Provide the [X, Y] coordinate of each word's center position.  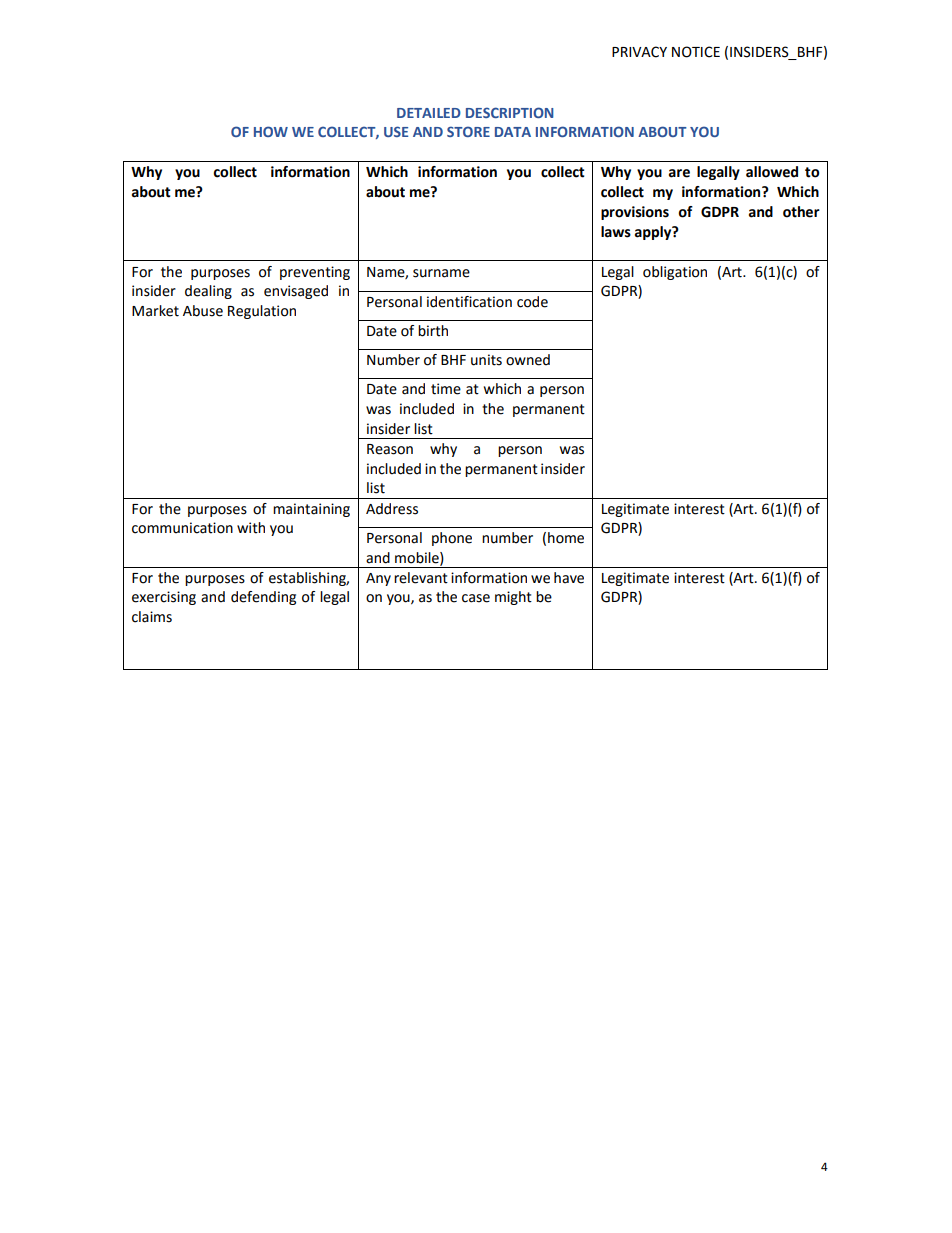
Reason [390, 449]
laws [616, 232]
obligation [675, 273]
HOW [271, 131]
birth [433, 331]
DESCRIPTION [510, 112]
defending [263, 598]
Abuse [203, 311]
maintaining [311, 510]
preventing [315, 273]
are [679, 173]
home [566, 538]
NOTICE [696, 52]
